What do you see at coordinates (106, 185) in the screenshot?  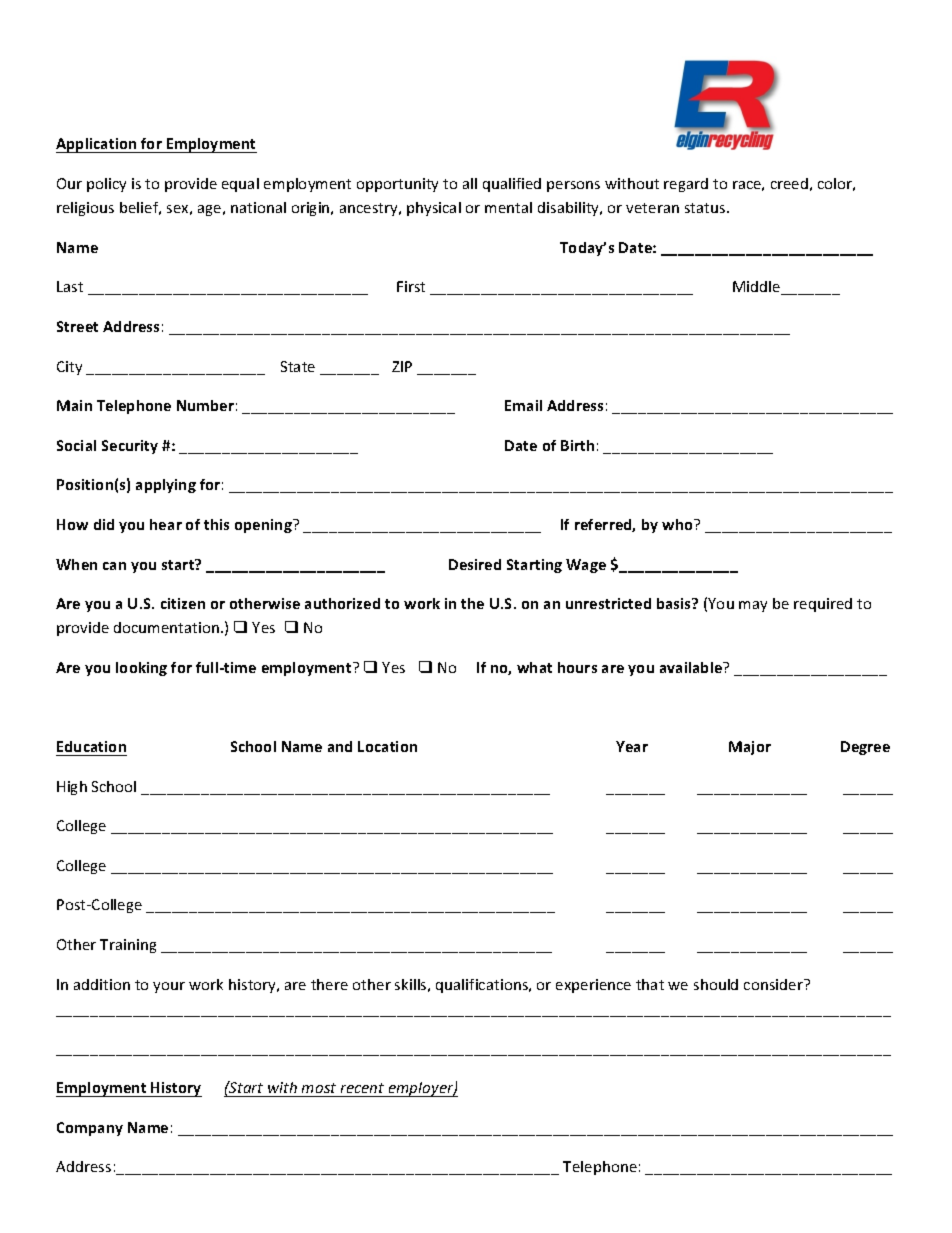 I see `policy` at bounding box center [106, 185].
